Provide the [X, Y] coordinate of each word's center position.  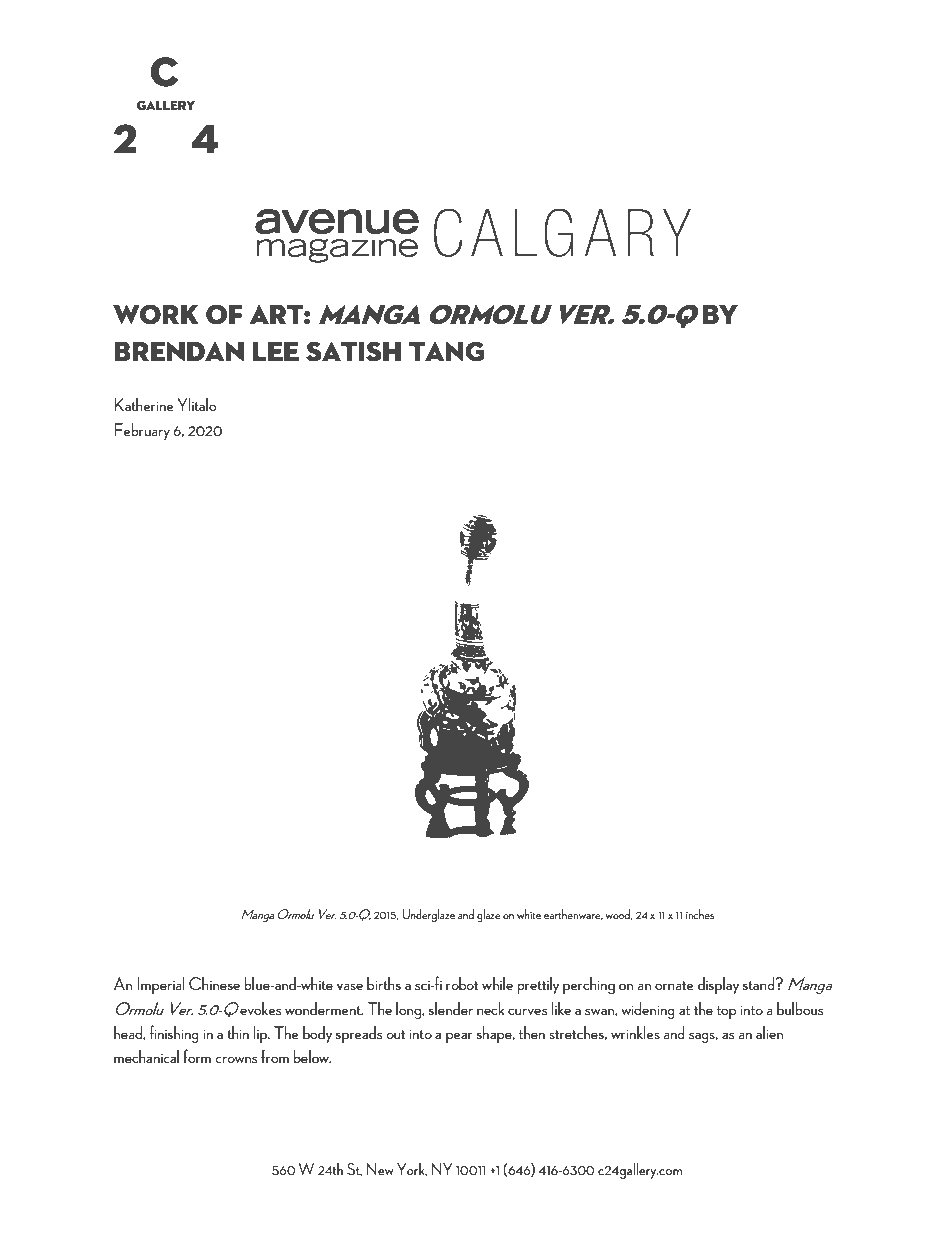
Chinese [214, 983]
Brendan [179, 351]
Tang [447, 351]
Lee [276, 351]
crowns [236, 1059]
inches [700, 914]
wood [618, 914]
